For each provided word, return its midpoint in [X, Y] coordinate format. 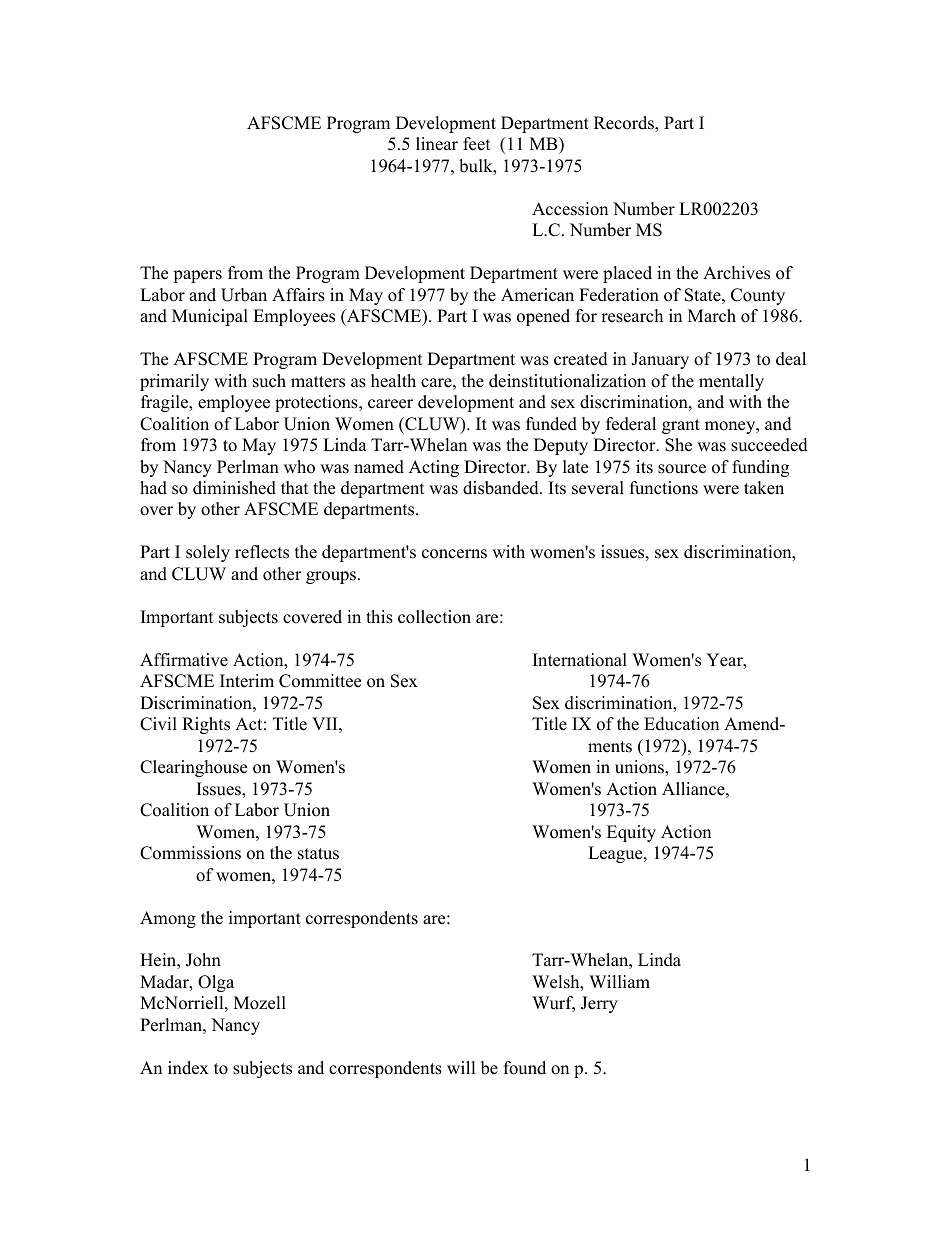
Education [681, 724]
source [682, 469]
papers [197, 276]
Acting [434, 468]
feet [477, 144]
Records [625, 124]
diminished [234, 488]
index [188, 1068]
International [580, 660]
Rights [206, 725]
